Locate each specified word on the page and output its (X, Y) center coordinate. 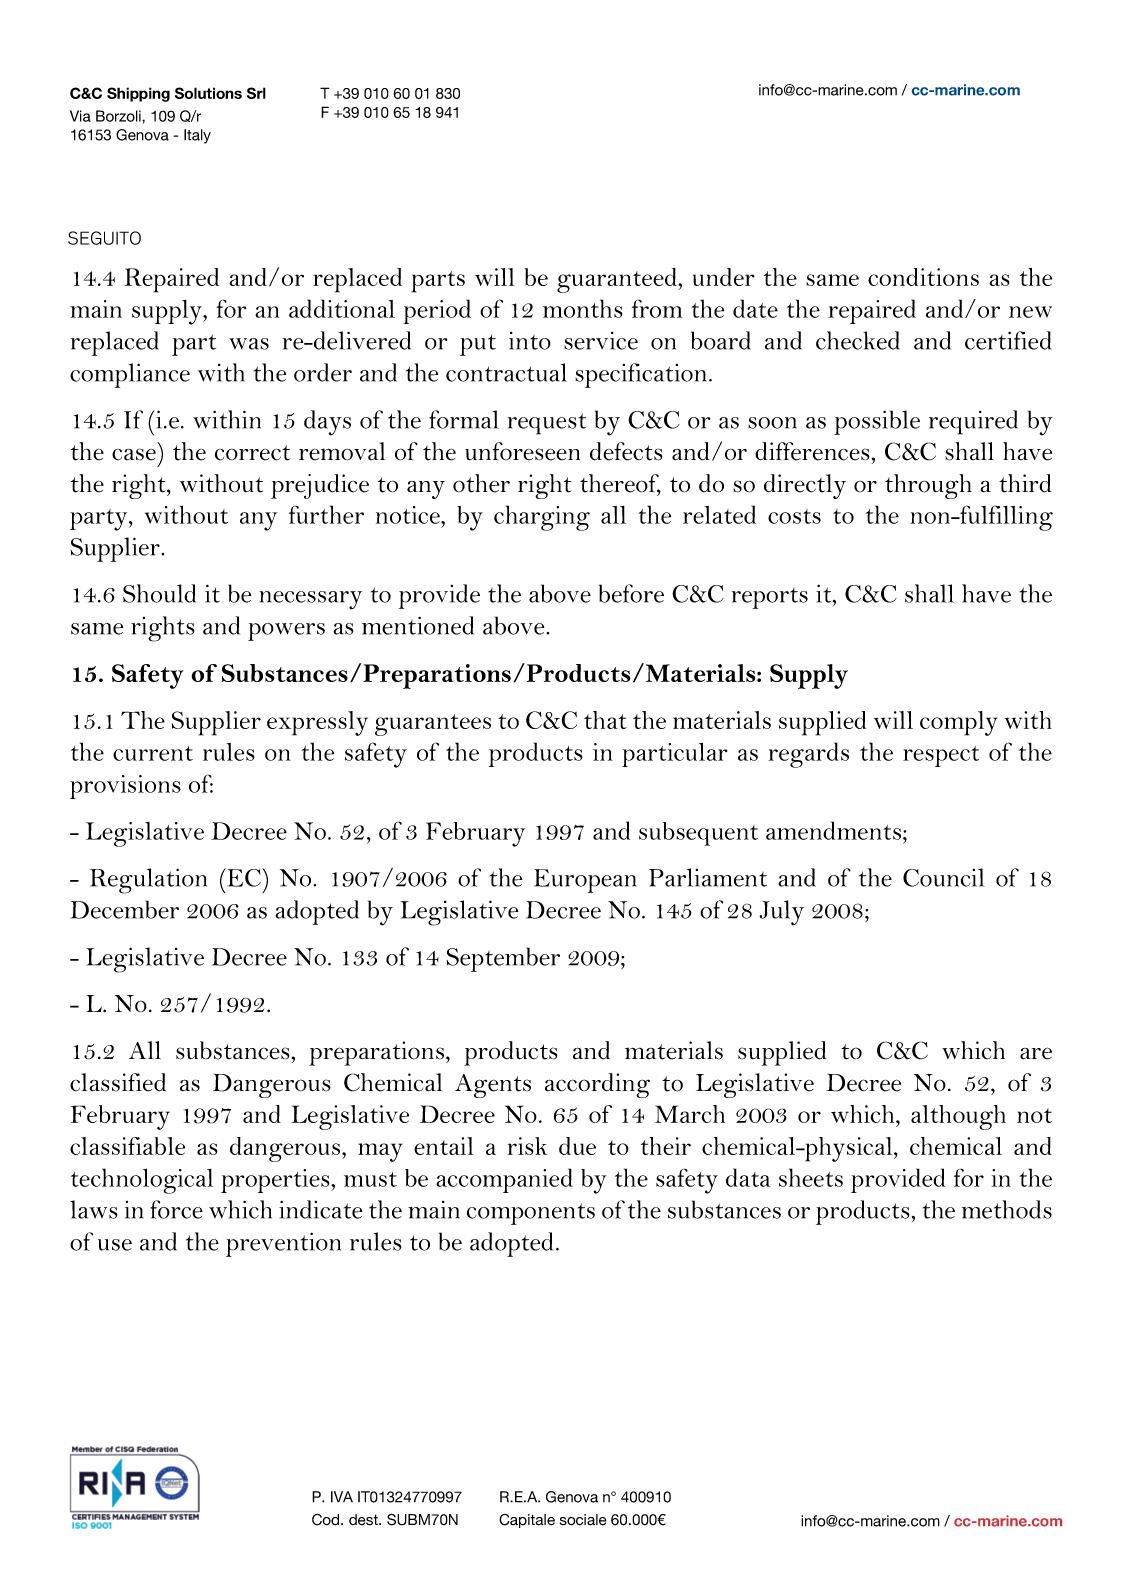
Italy (197, 136)
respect (941, 756)
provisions (125, 787)
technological (142, 1181)
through (928, 486)
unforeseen (522, 451)
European (585, 881)
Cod (327, 1520)
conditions (923, 277)
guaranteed (618, 280)
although (958, 1117)
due (577, 1146)
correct (252, 453)
